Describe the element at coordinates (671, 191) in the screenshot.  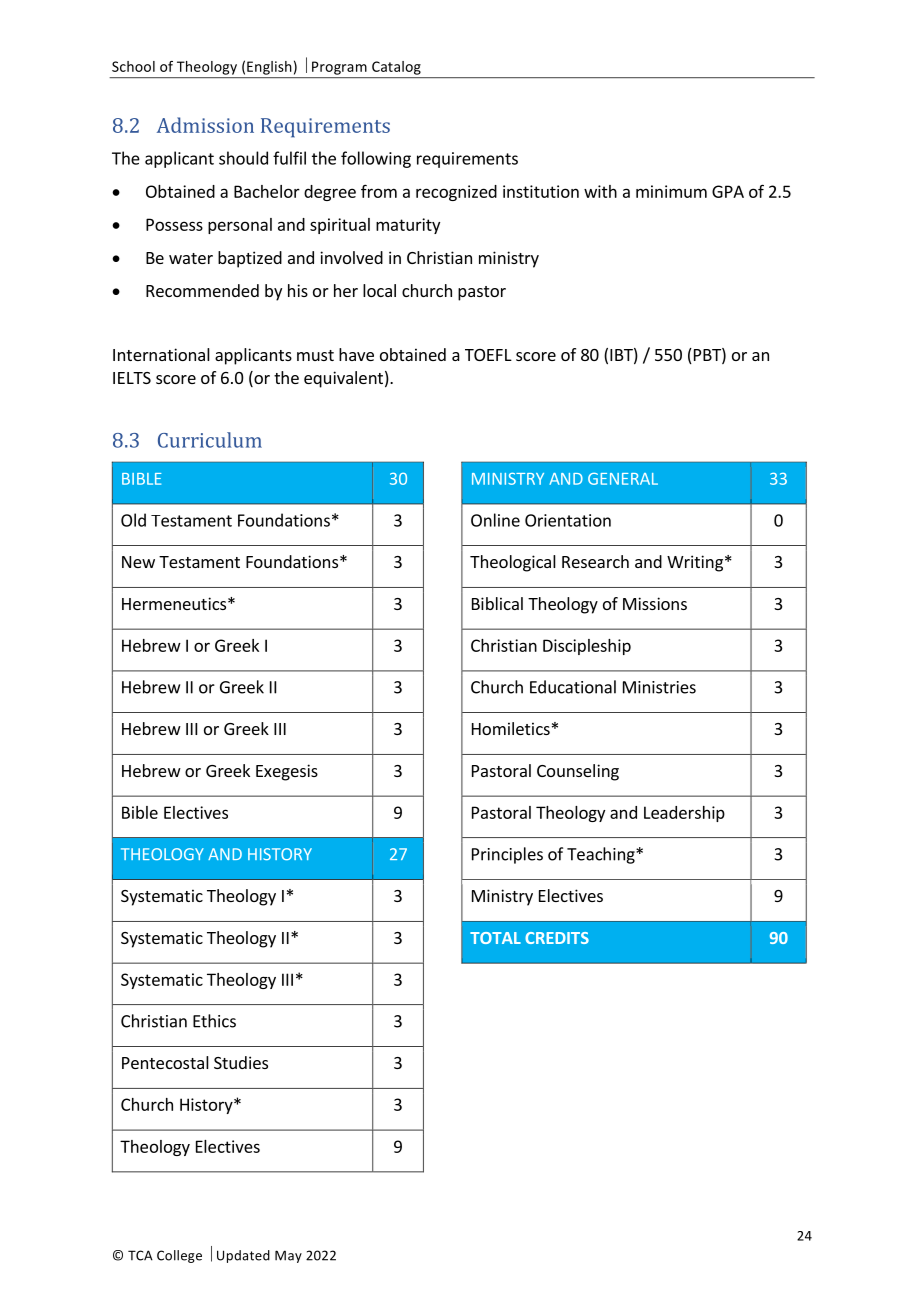
I see `minimum` at that location.
